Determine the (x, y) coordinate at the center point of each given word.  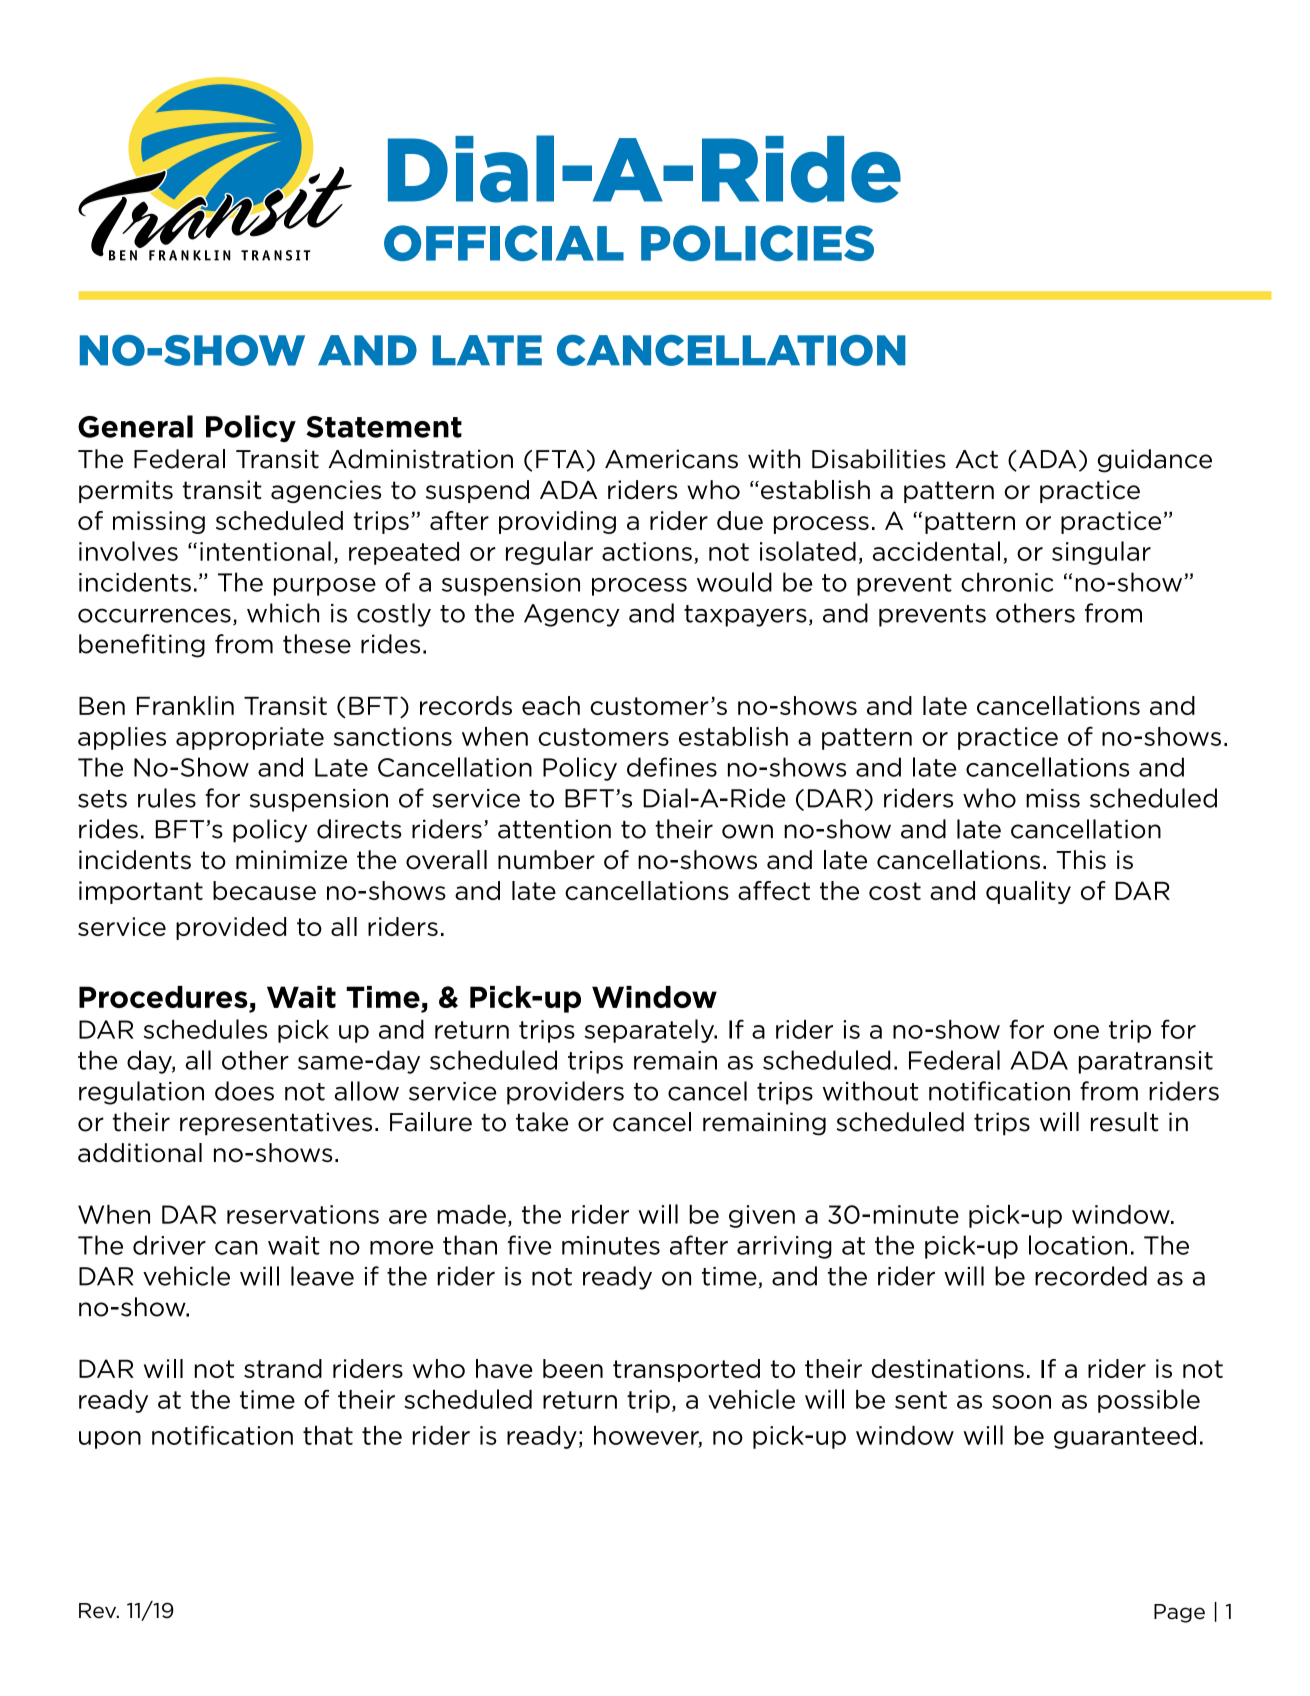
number (546, 860)
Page (1179, 1613)
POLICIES (757, 243)
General (135, 426)
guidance (1155, 461)
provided (231, 928)
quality (1028, 892)
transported (686, 1370)
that (328, 1435)
